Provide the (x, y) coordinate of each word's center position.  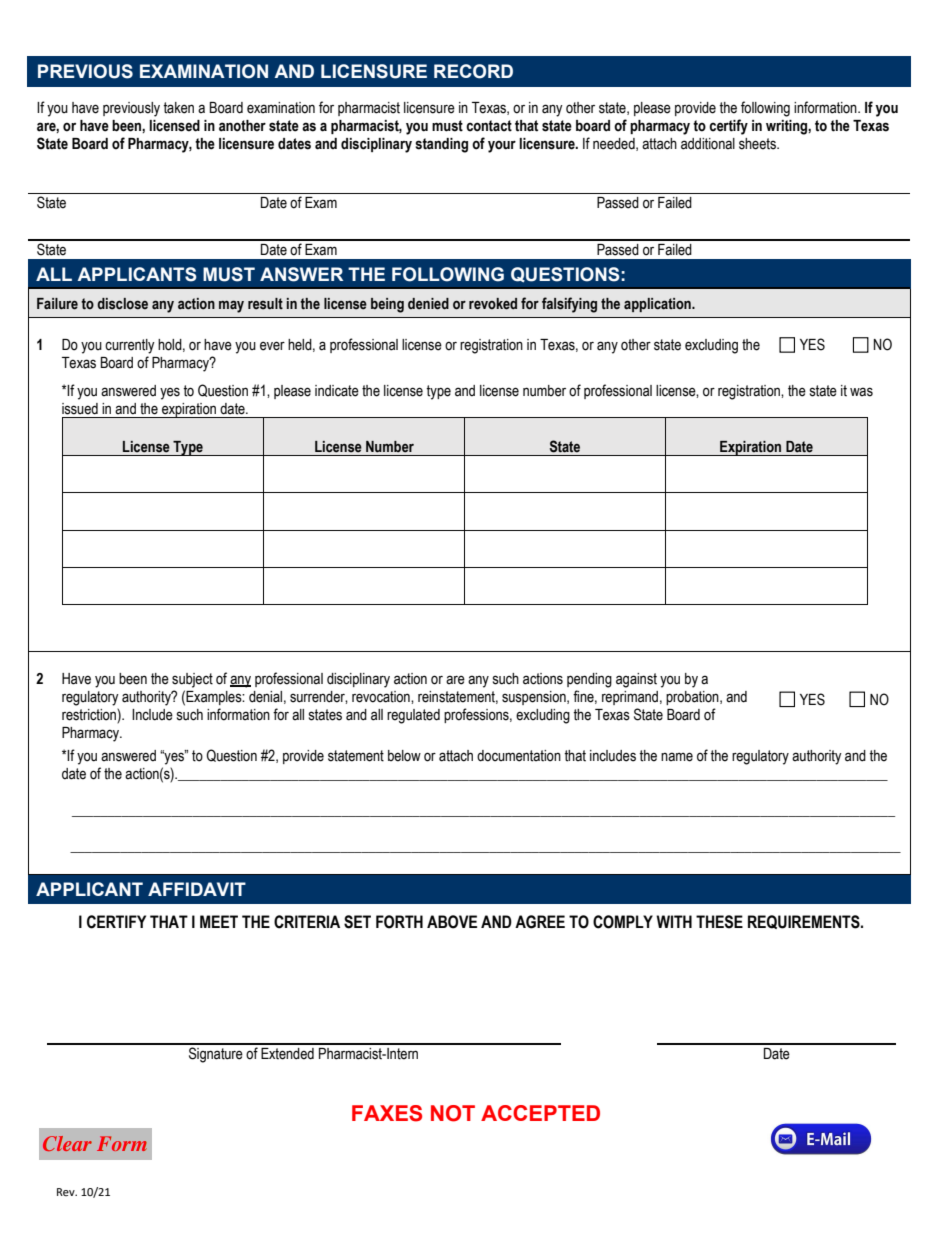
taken (178, 108)
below (404, 756)
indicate (337, 391)
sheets (758, 144)
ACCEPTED (540, 1113)
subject (192, 680)
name (677, 757)
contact (489, 126)
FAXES (387, 1113)
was (861, 392)
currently (130, 346)
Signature (216, 1055)
